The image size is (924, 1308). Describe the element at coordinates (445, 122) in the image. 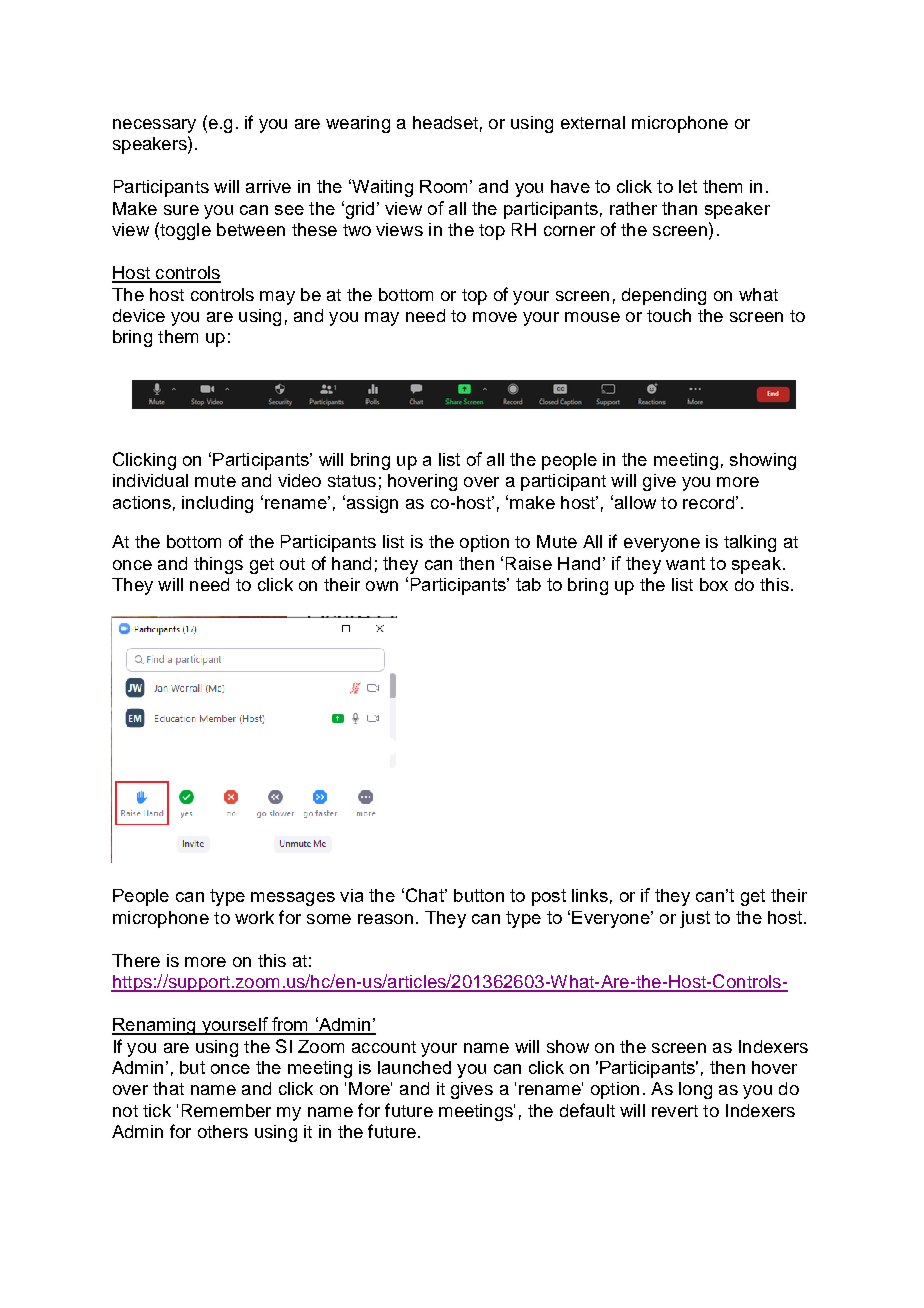

I see `headset` at that location.
